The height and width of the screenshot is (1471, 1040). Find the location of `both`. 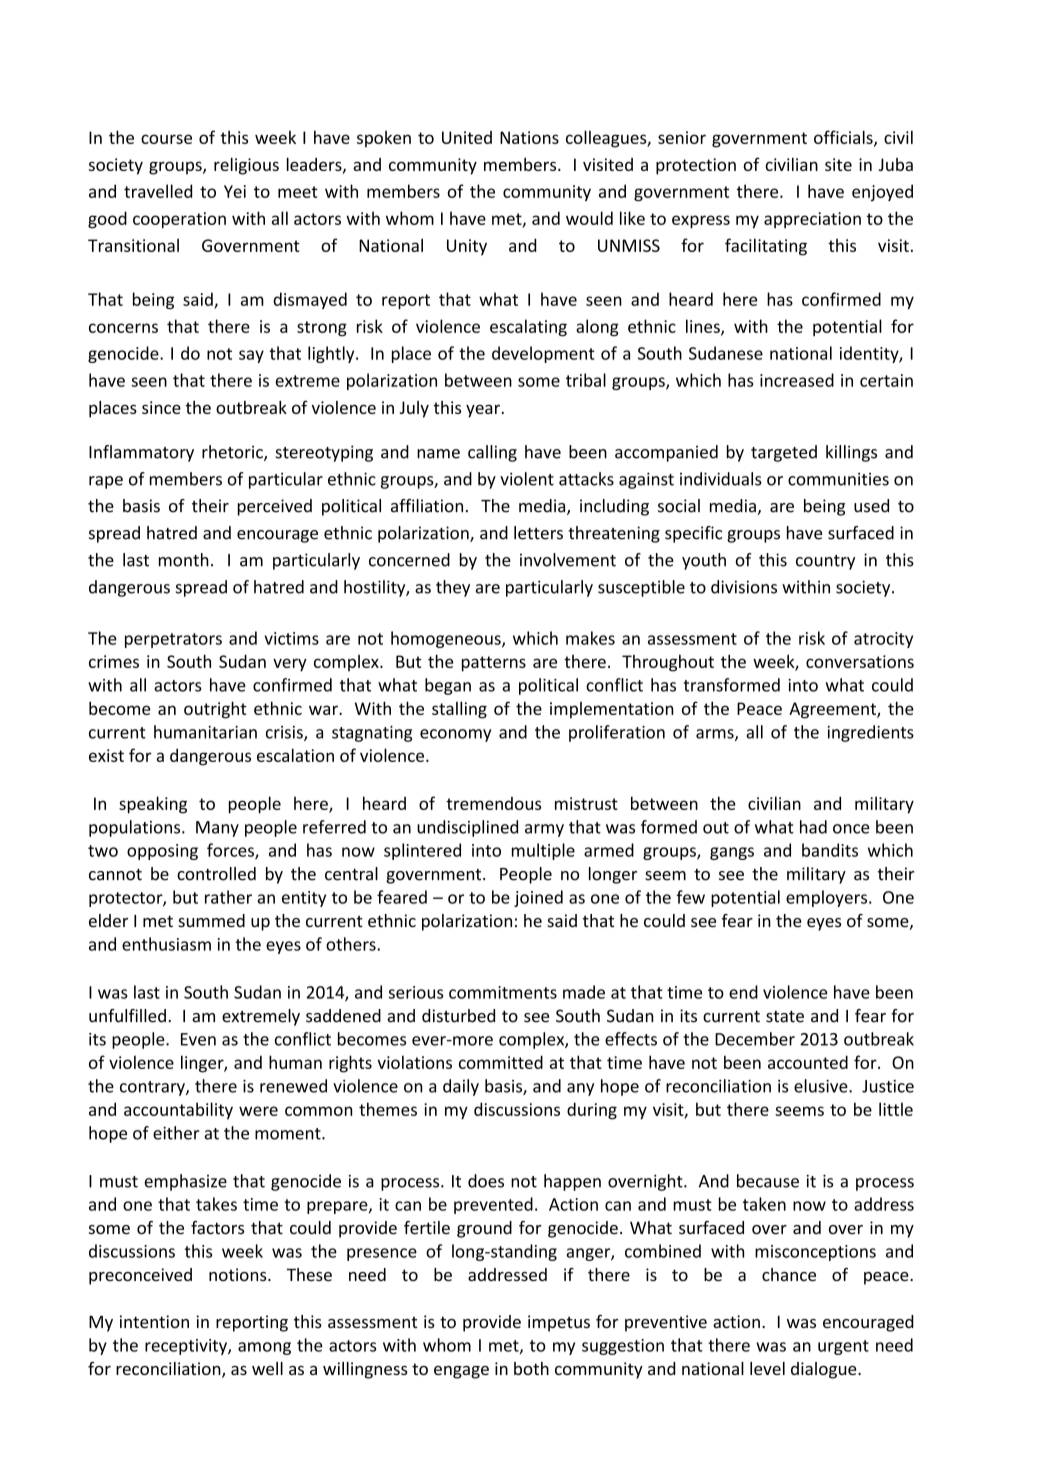

both is located at coordinates (531, 1368).
